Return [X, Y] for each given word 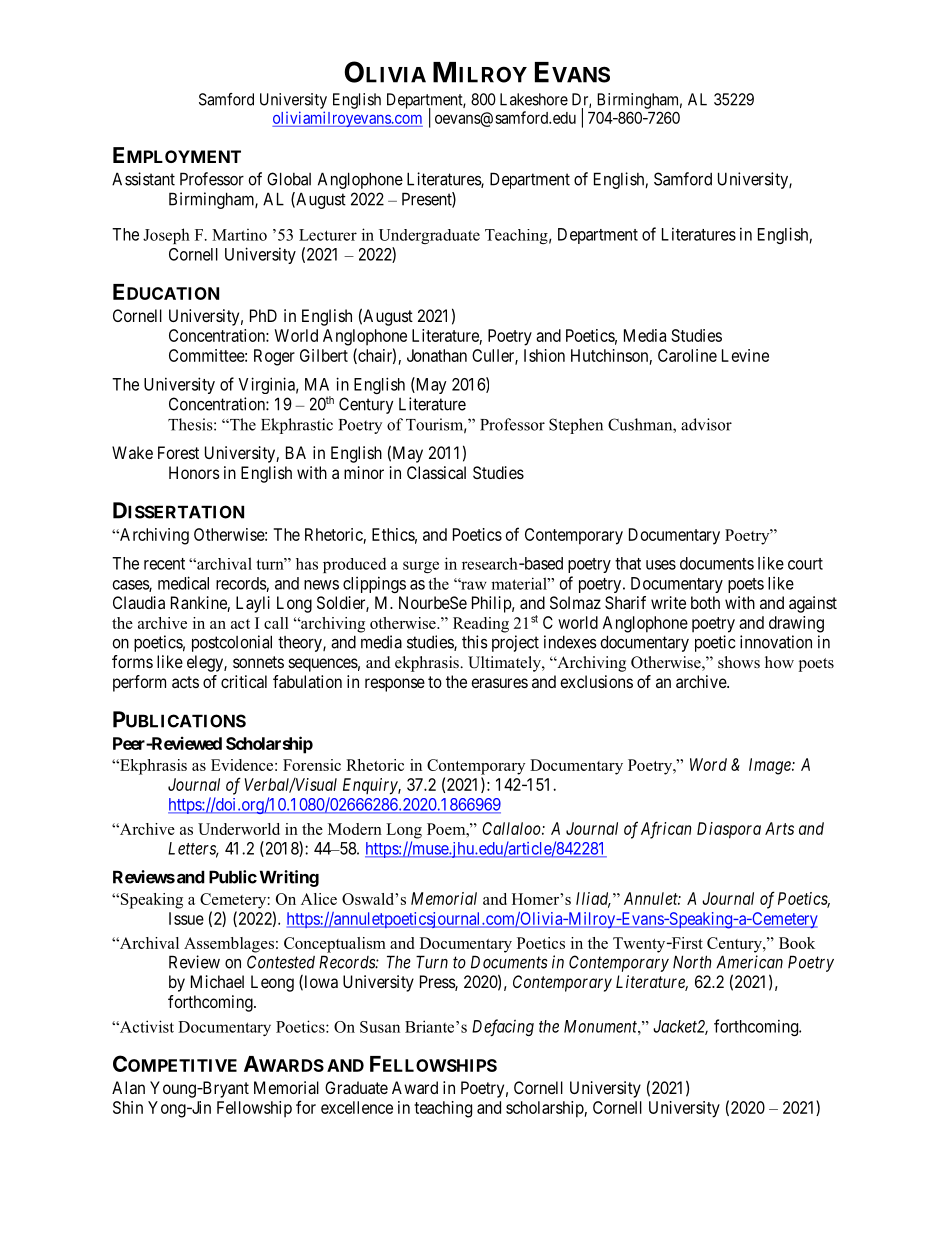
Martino [239, 235]
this [475, 642]
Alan [128, 1087]
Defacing [503, 1028]
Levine [745, 355]
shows [739, 662]
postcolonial [232, 643]
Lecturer [328, 235]
